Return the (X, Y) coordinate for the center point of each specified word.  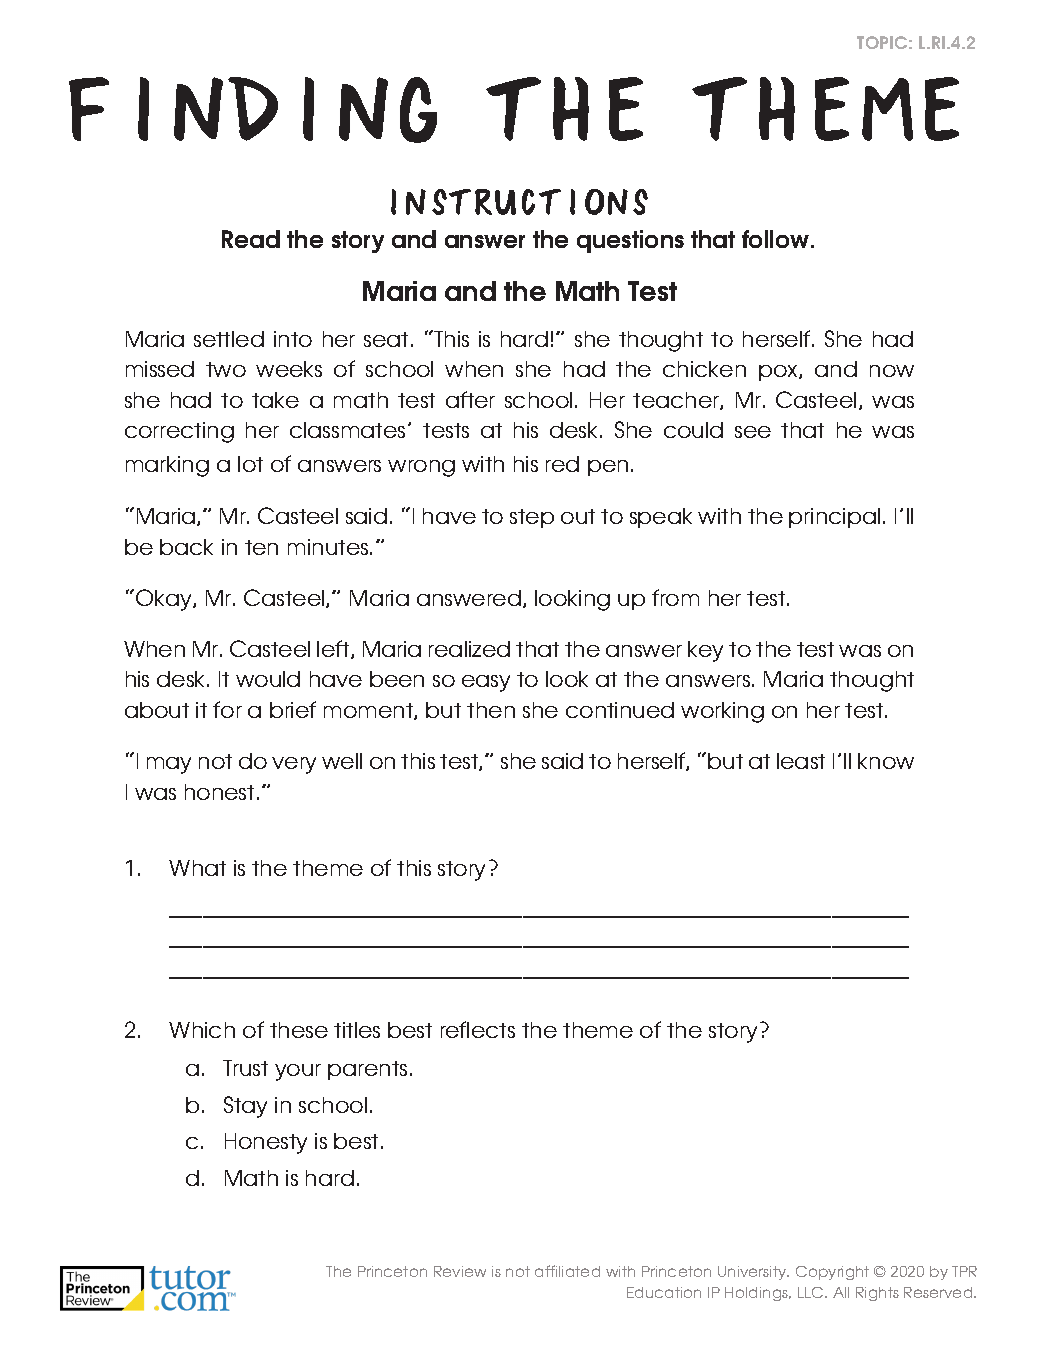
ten (261, 547)
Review (460, 1271)
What (197, 868)
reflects (478, 1029)
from (675, 597)
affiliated (567, 1271)
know (886, 761)
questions (630, 241)
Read (251, 239)
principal (834, 518)
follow (777, 239)
